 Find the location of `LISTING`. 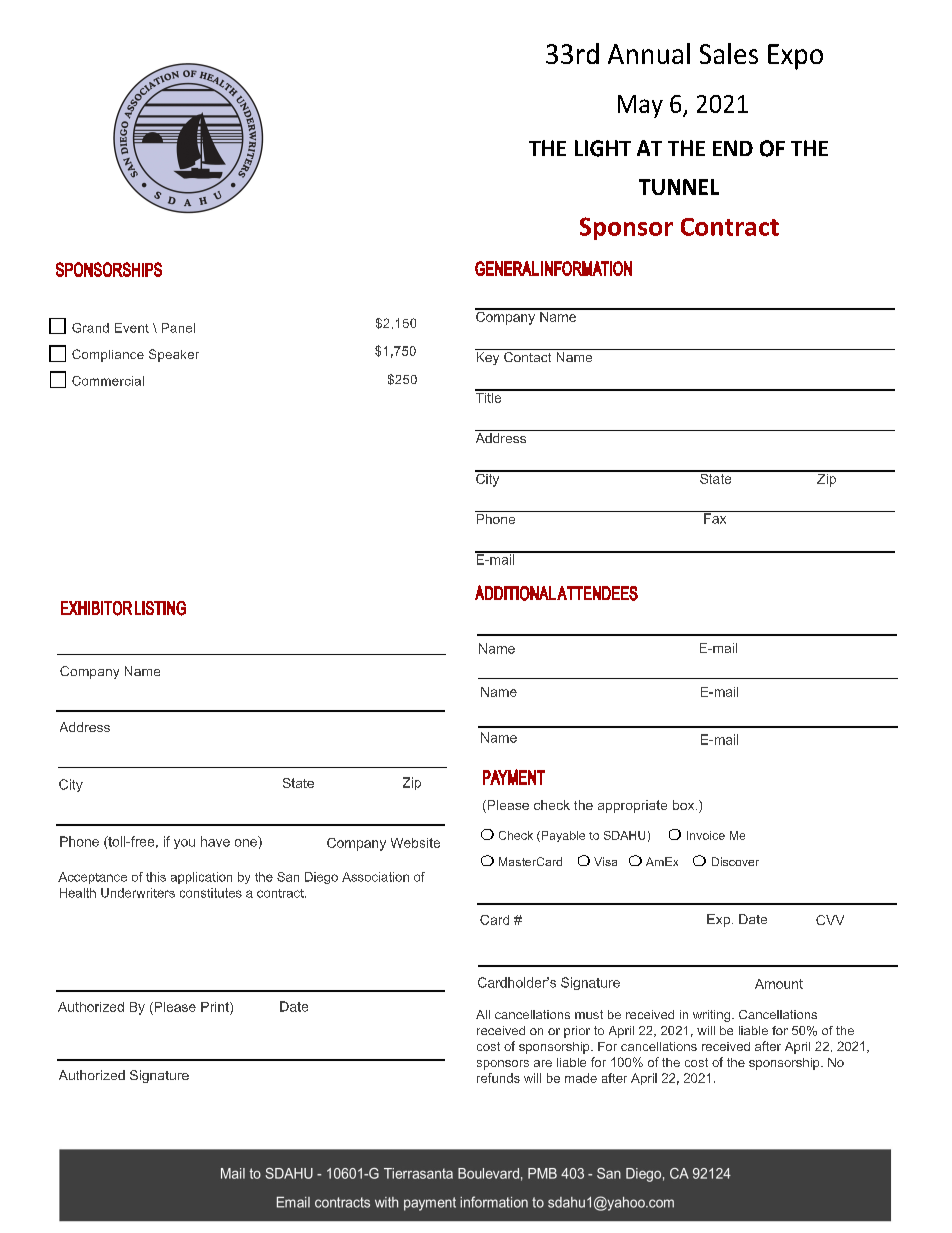

LISTING is located at coordinates (160, 608).
